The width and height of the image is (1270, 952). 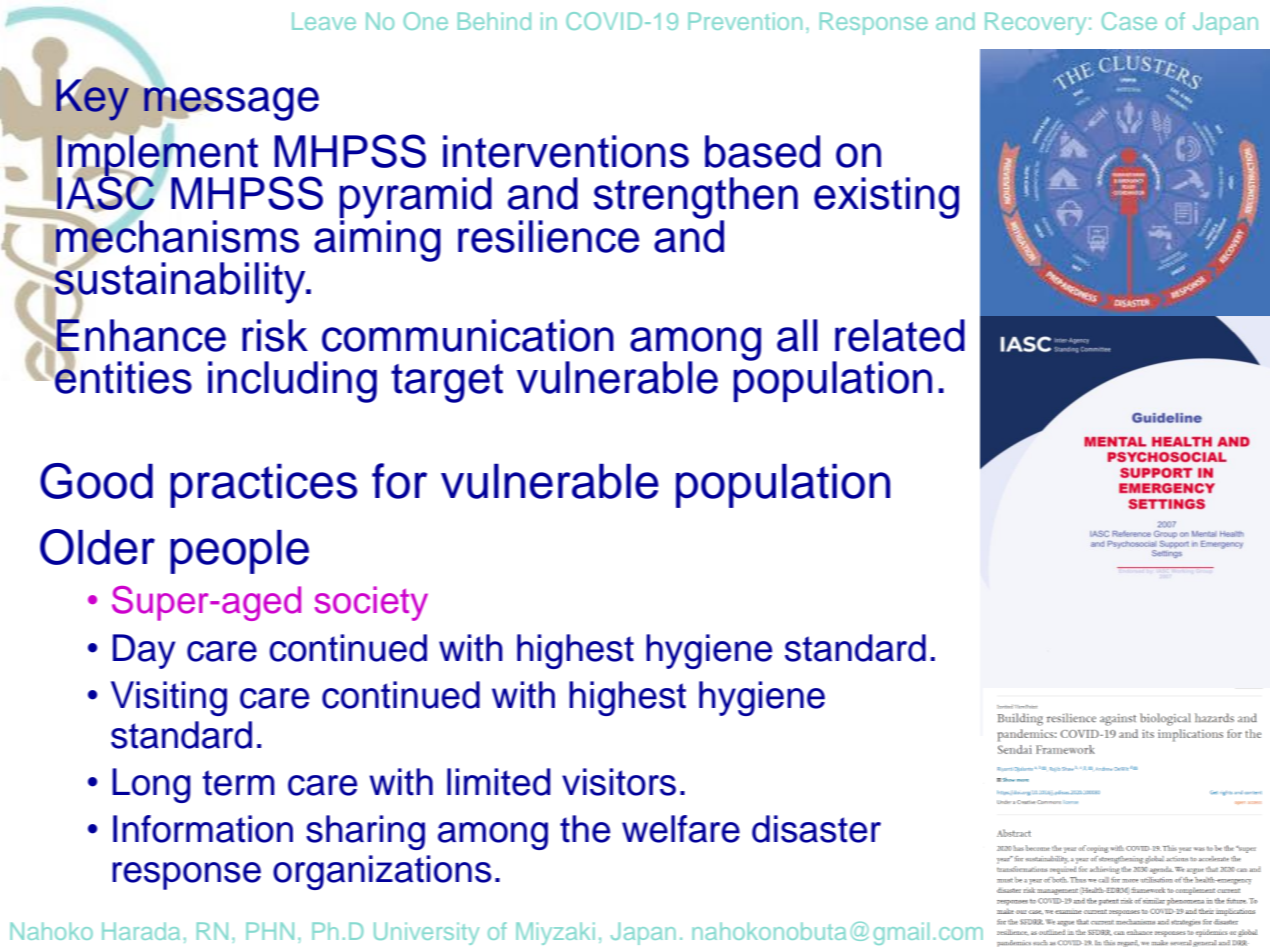 I want to click on target, so click(x=447, y=383).
